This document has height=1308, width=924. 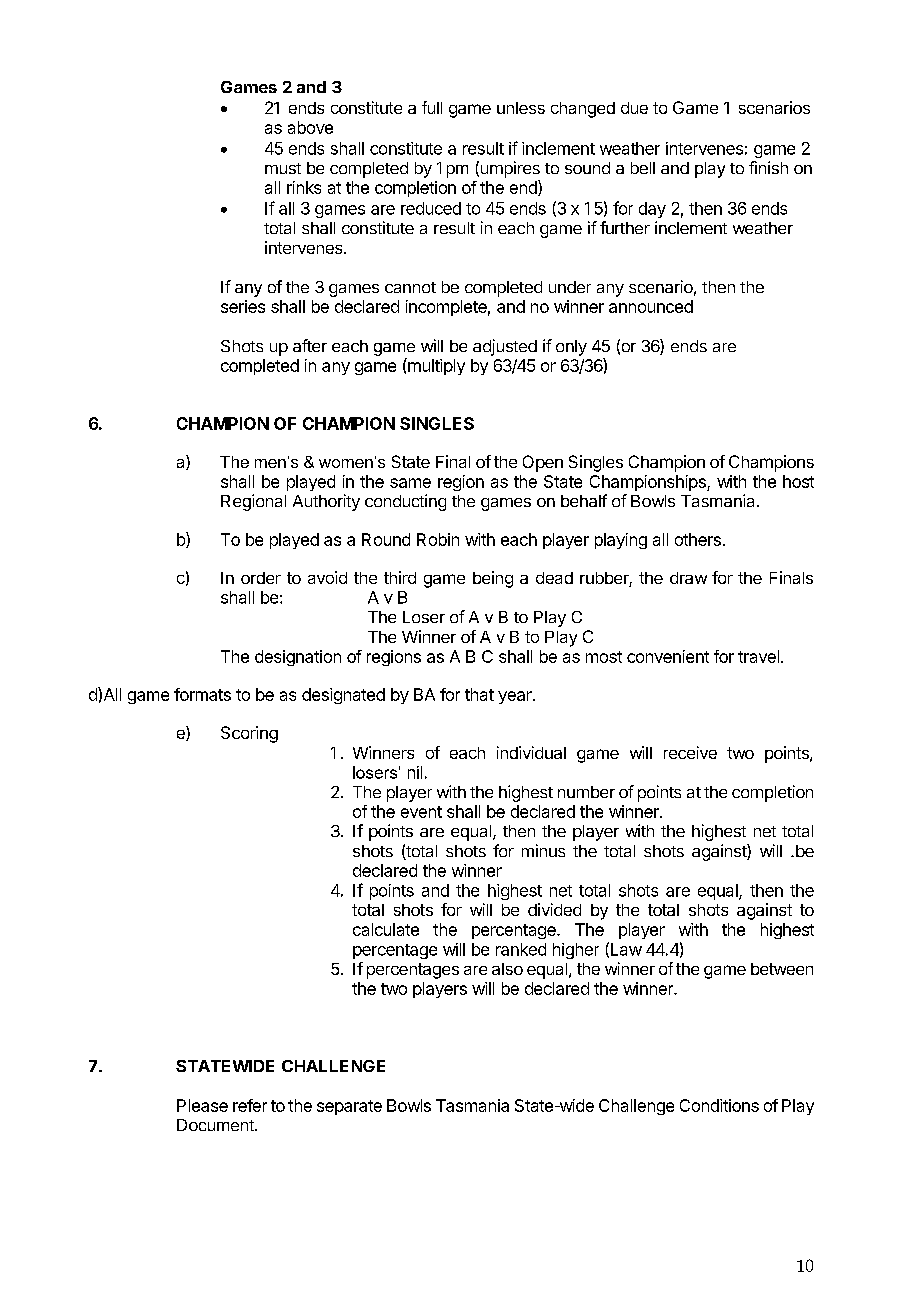 What do you see at coordinates (250, 1105) in the document?
I see `refer` at bounding box center [250, 1105].
